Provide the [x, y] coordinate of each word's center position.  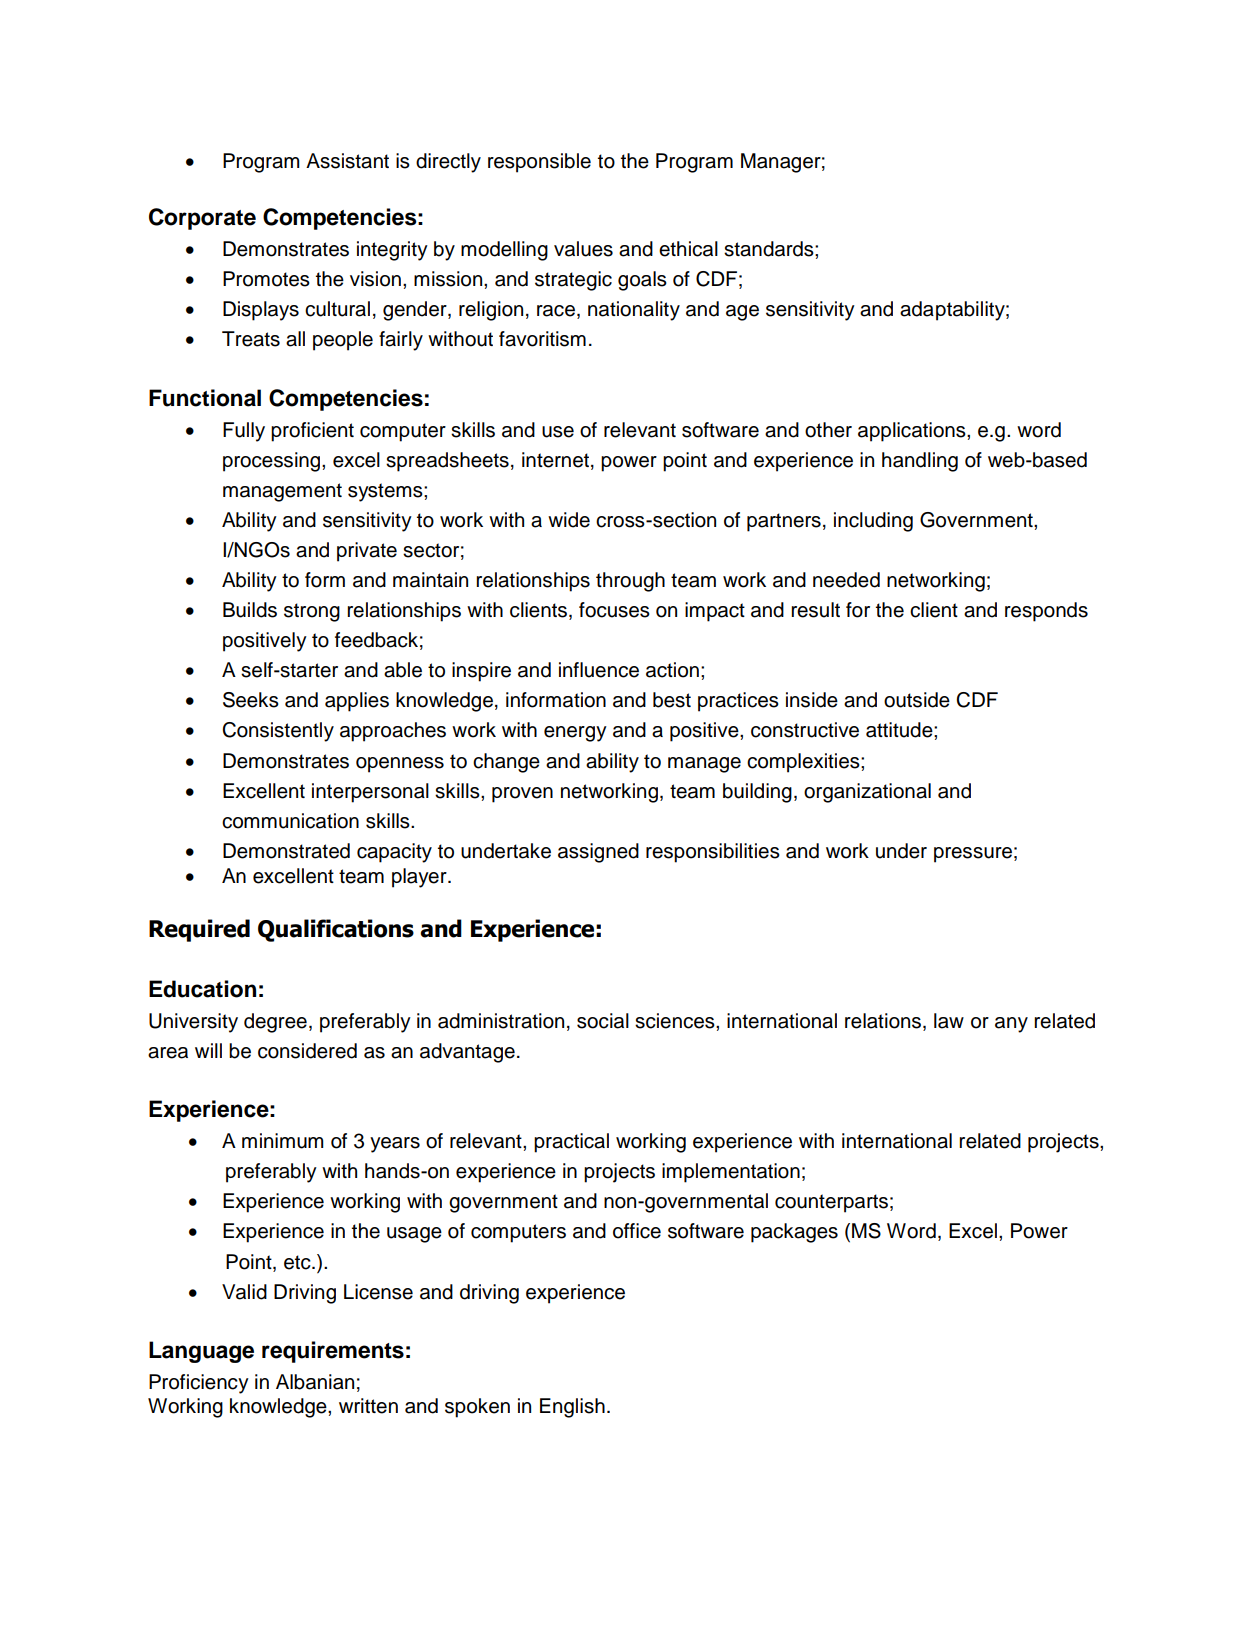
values [583, 249]
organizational [867, 793]
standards [770, 249]
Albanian [315, 1382]
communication [290, 821]
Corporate [202, 219]
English [572, 1408]
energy [575, 734]
